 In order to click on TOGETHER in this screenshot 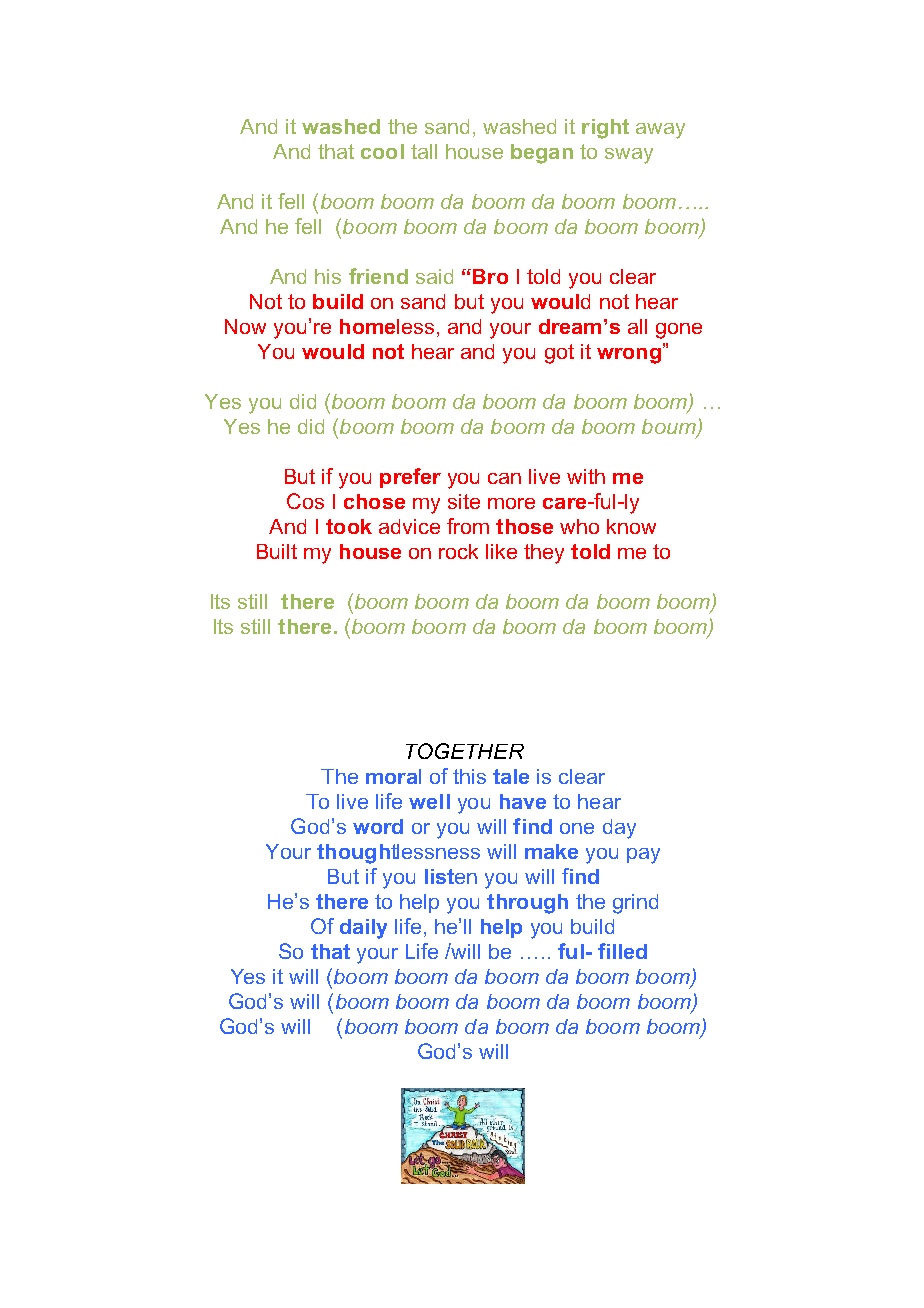, I will do `click(465, 751)`.
